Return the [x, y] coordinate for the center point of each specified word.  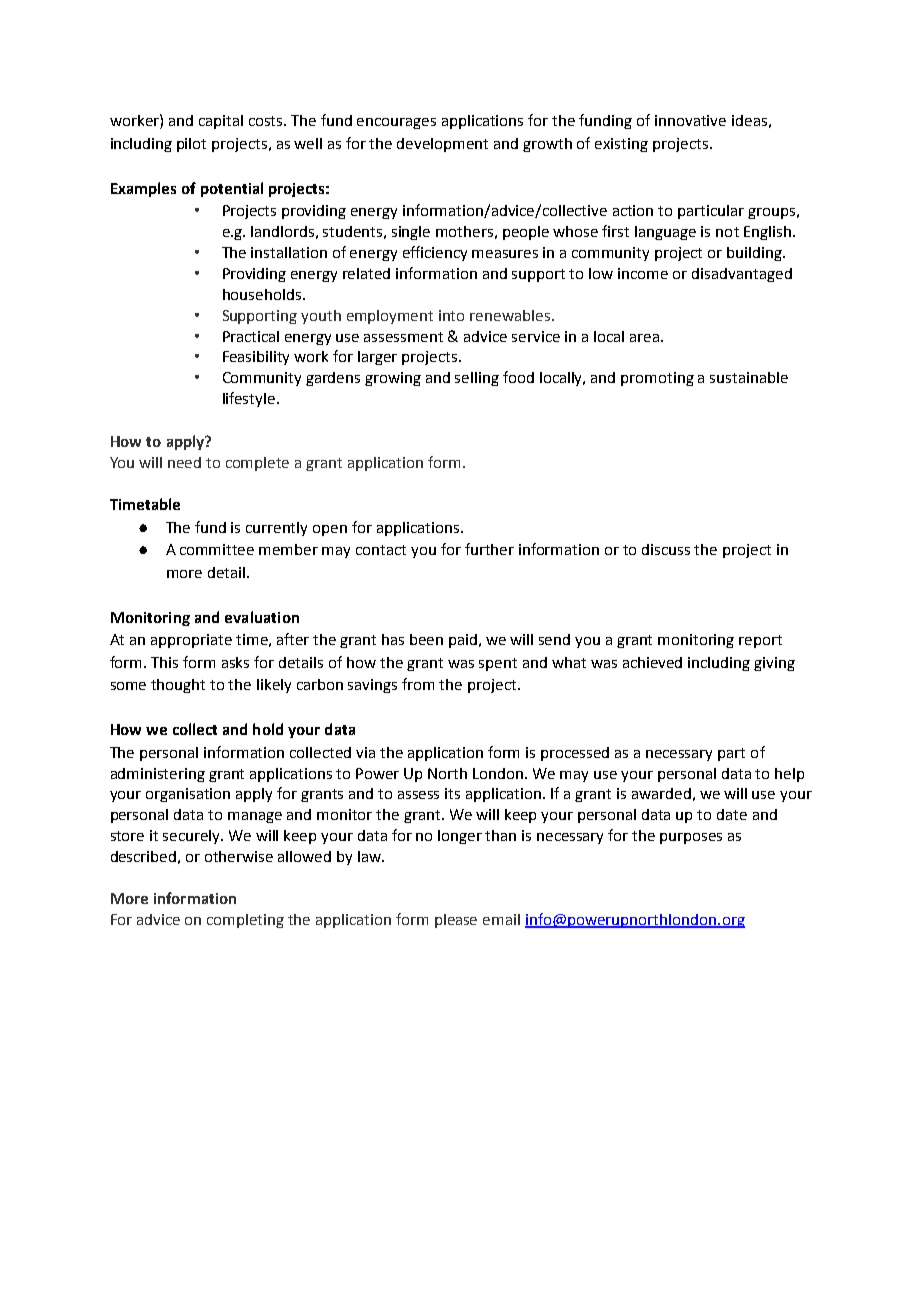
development [442, 145]
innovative [690, 120]
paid [464, 641]
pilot [191, 145]
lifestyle [249, 399]
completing [245, 921]
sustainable [749, 377]
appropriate [191, 641]
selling [477, 379]
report [760, 641]
